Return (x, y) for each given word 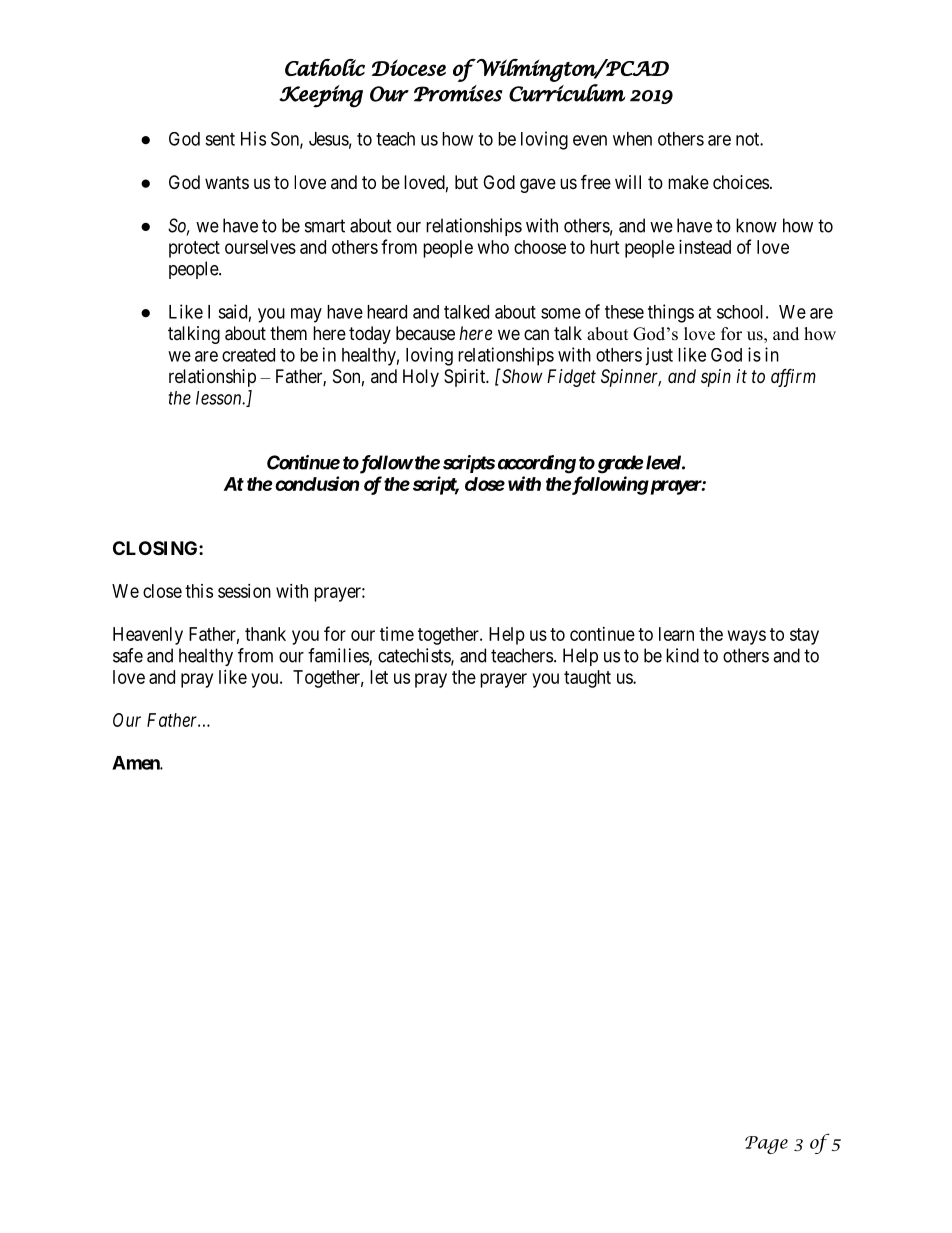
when (632, 139)
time (397, 634)
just (659, 356)
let (379, 677)
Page (766, 1145)
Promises (458, 93)
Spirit (466, 378)
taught (587, 679)
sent (220, 139)
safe (128, 655)
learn (676, 634)
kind (682, 655)
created (248, 355)
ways (747, 637)
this (199, 591)
